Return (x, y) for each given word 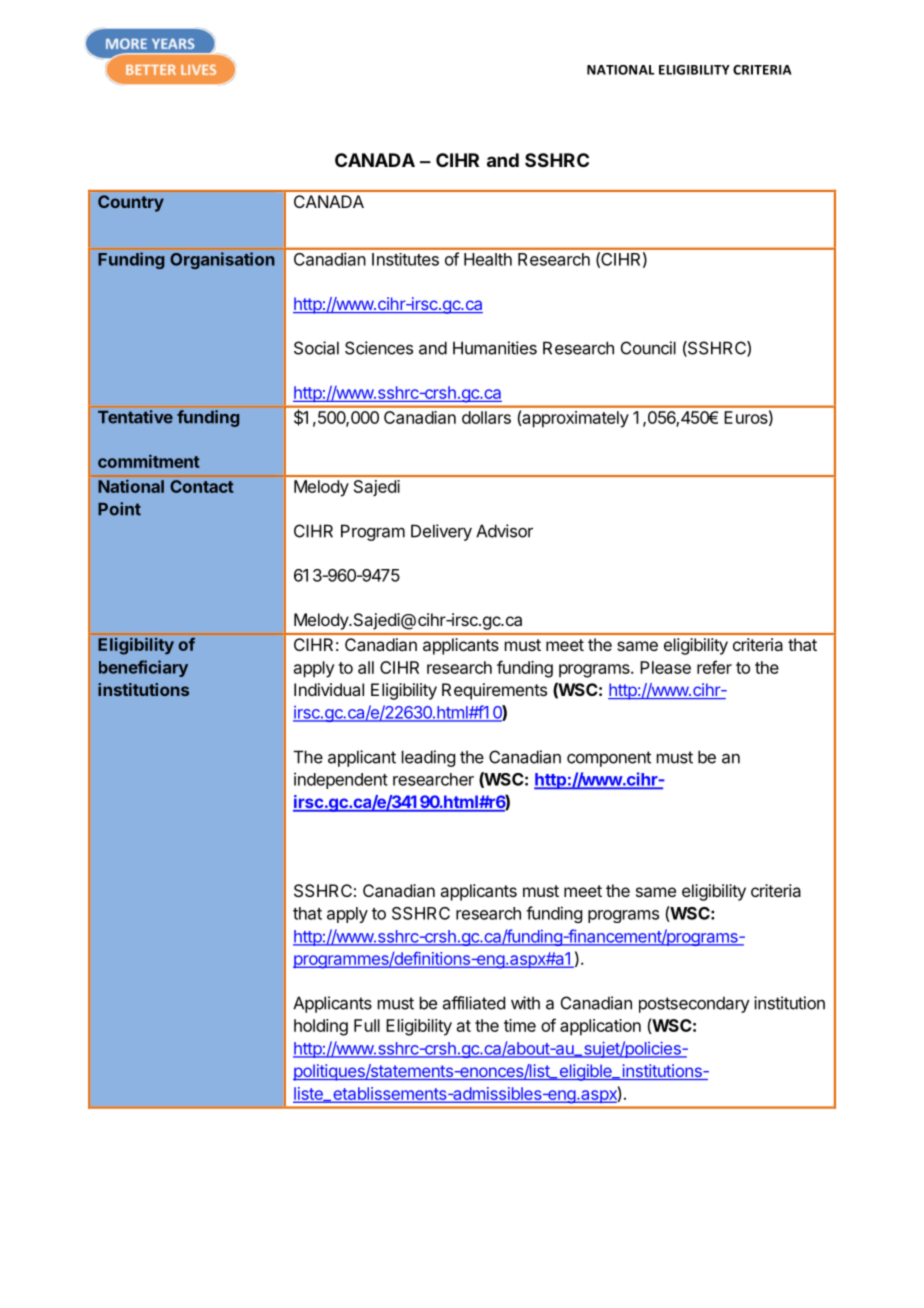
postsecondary (694, 1004)
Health (488, 259)
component (609, 759)
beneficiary (143, 668)
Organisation (222, 260)
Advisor (504, 531)
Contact (201, 486)
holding (321, 1027)
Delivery (441, 532)
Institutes (405, 259)
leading (428, 758)
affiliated (474, 1003)
